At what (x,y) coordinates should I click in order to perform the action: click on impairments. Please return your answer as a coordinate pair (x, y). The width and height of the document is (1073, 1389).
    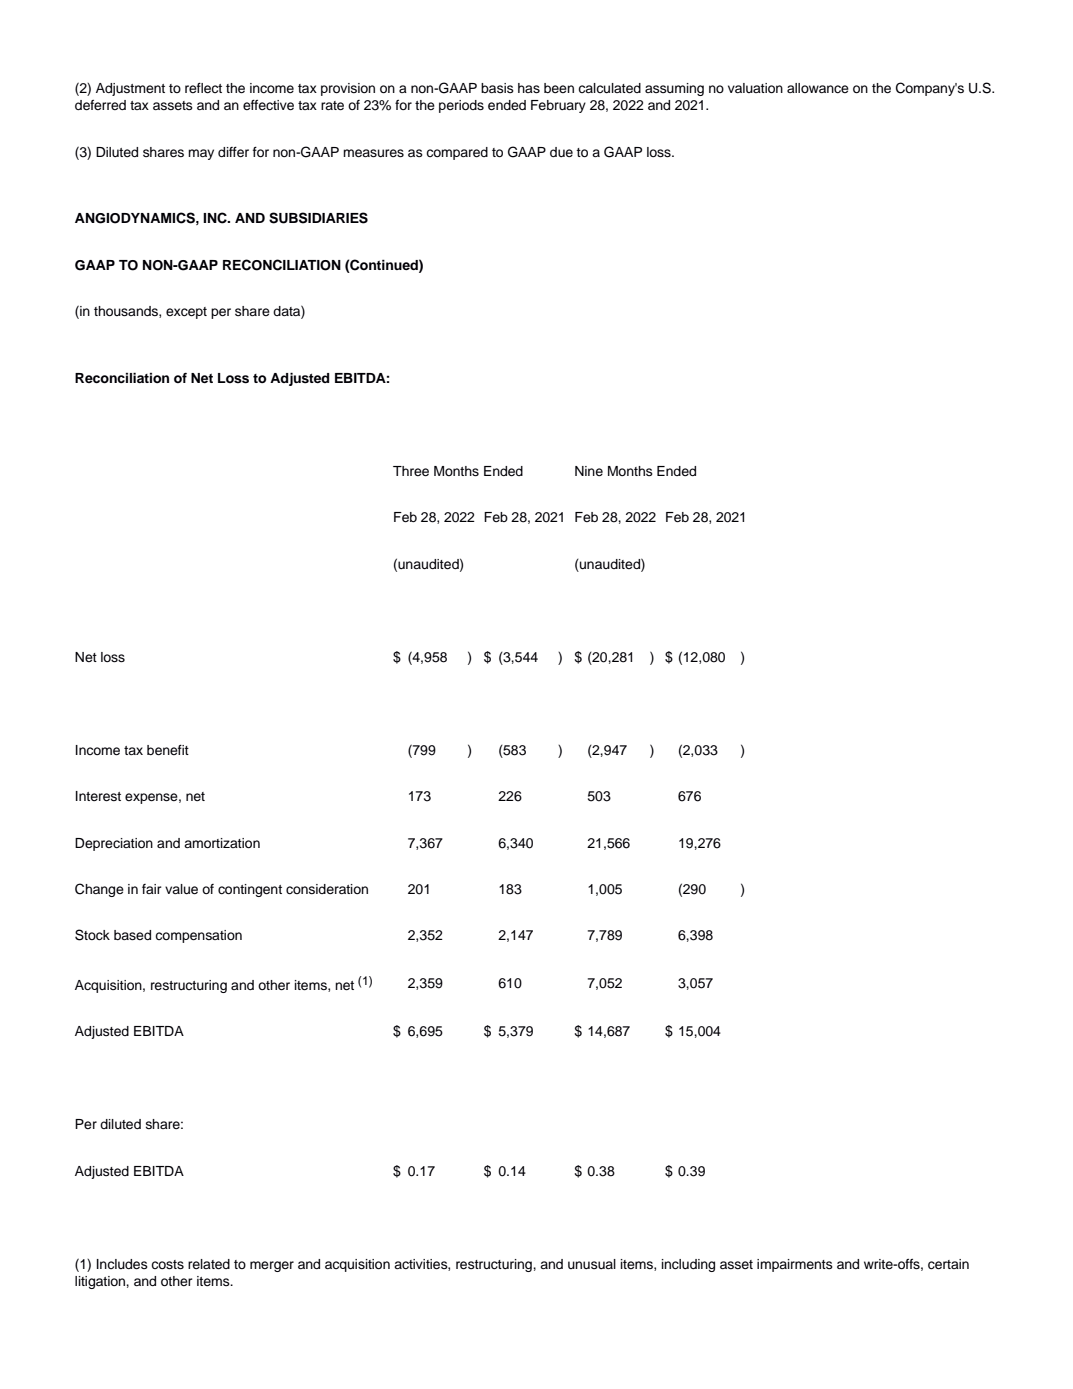
    Looking at the image, I should click on (795, 1265).
